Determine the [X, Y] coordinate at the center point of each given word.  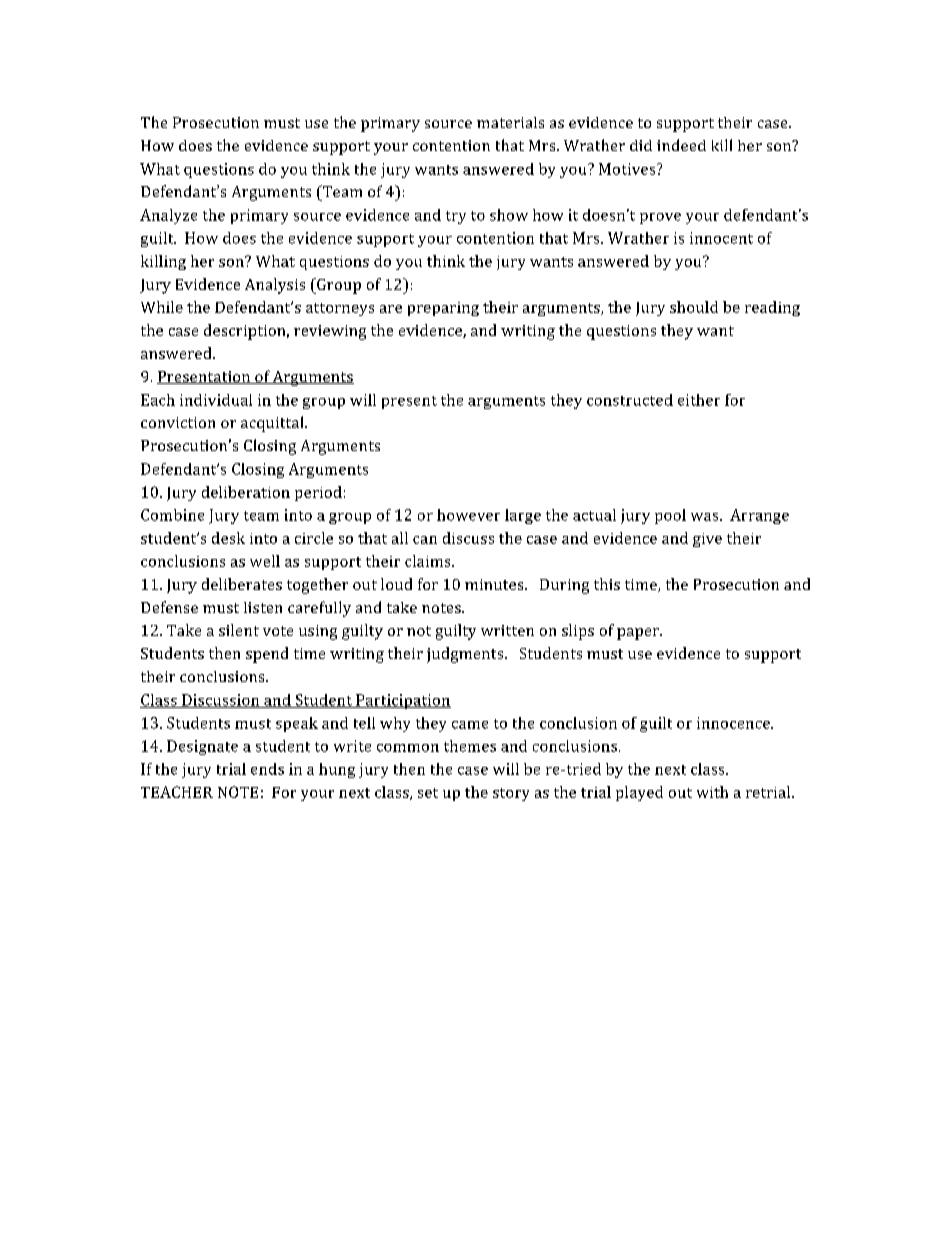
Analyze [168, 216]
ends [267, 769]
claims [429, 561]
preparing [443, 309]
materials [510, 122]
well [265, 561]
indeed [681, 145]
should [694, 307]
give [707, 540]
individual [216, 400]
